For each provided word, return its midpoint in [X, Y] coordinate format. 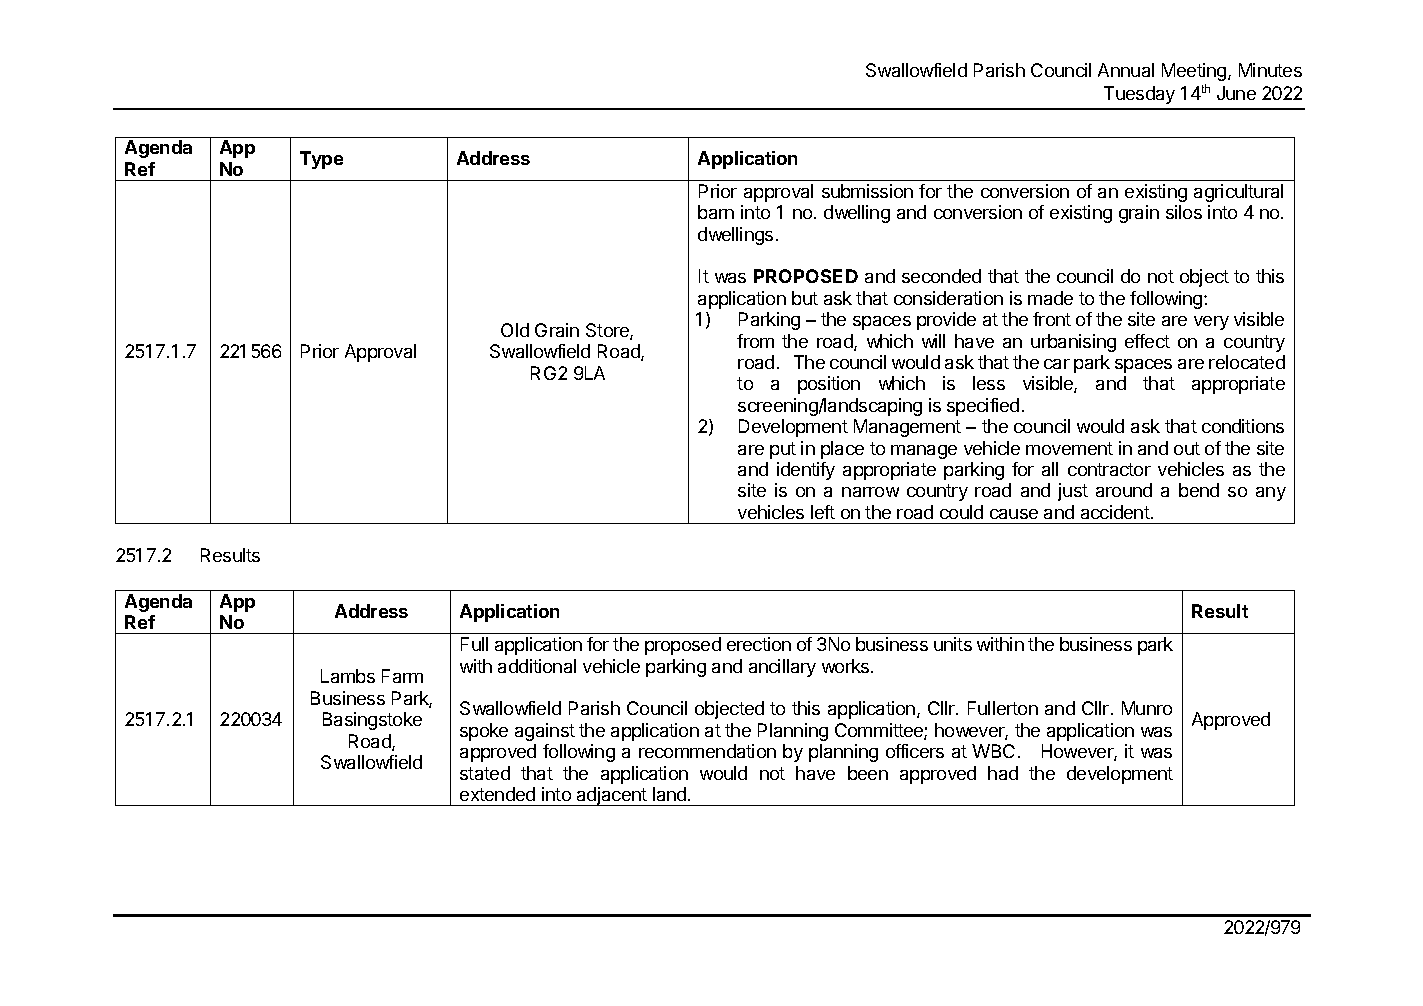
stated [485, 773]
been [868, 773]
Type [321, 160]
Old [515, 330]
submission [867, 191]
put [783, 450]
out [1187, 448]
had [1003, 773]
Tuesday [1139, 95]
